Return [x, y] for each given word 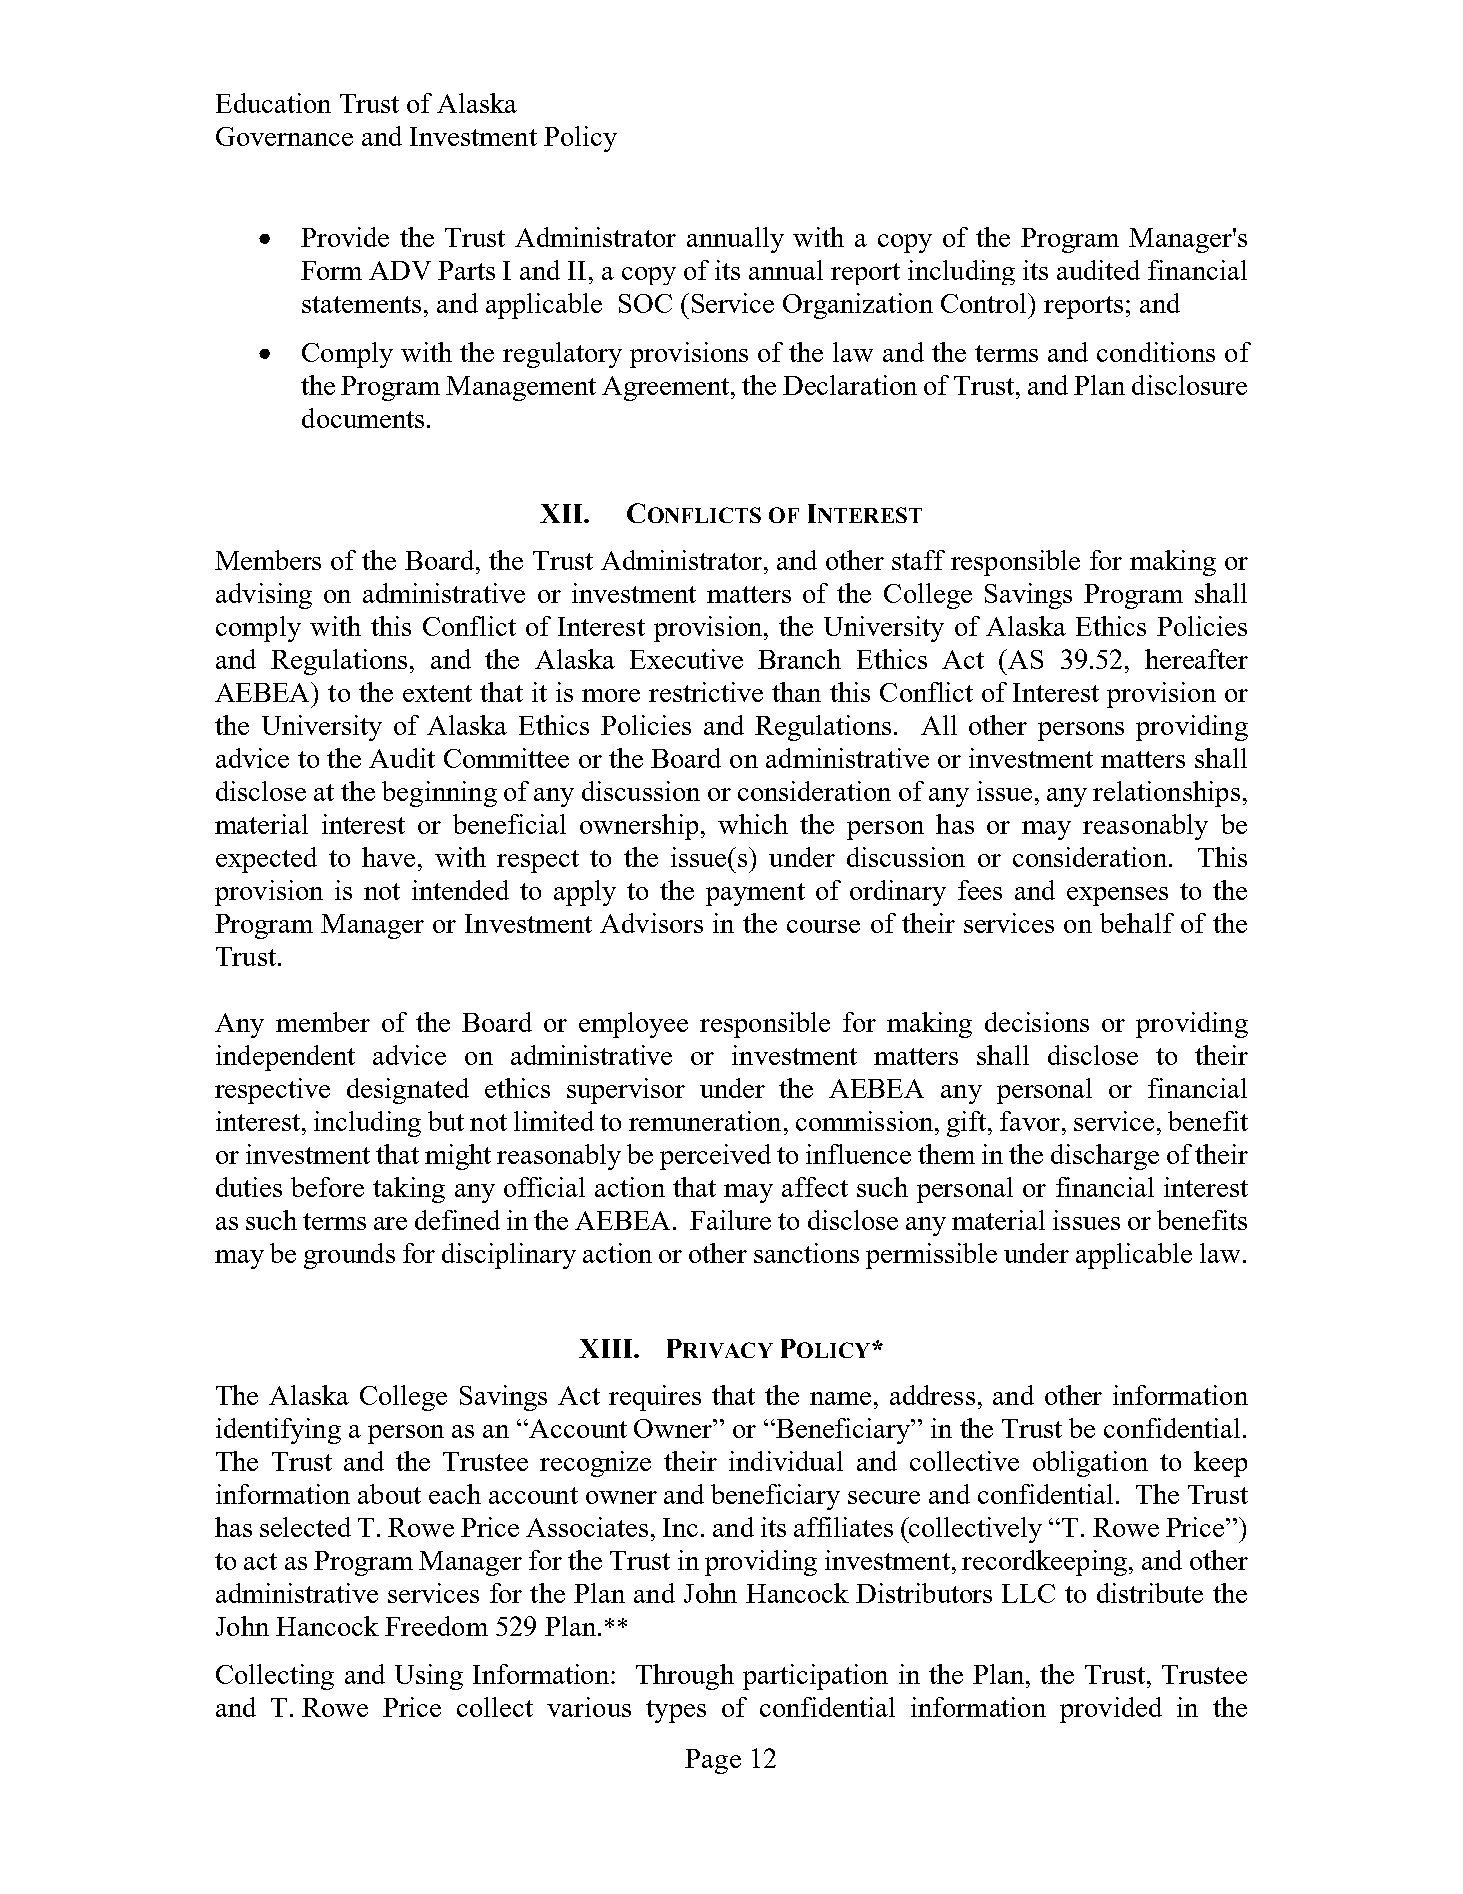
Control [985, 303]
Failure [730, 1220]
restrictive [706, 692]
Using [429, 1677]
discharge [1105, 1157]
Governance [284, 136]
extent [437, 693]
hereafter [1196, 659]
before [327, 1187]
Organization [858, 306]
